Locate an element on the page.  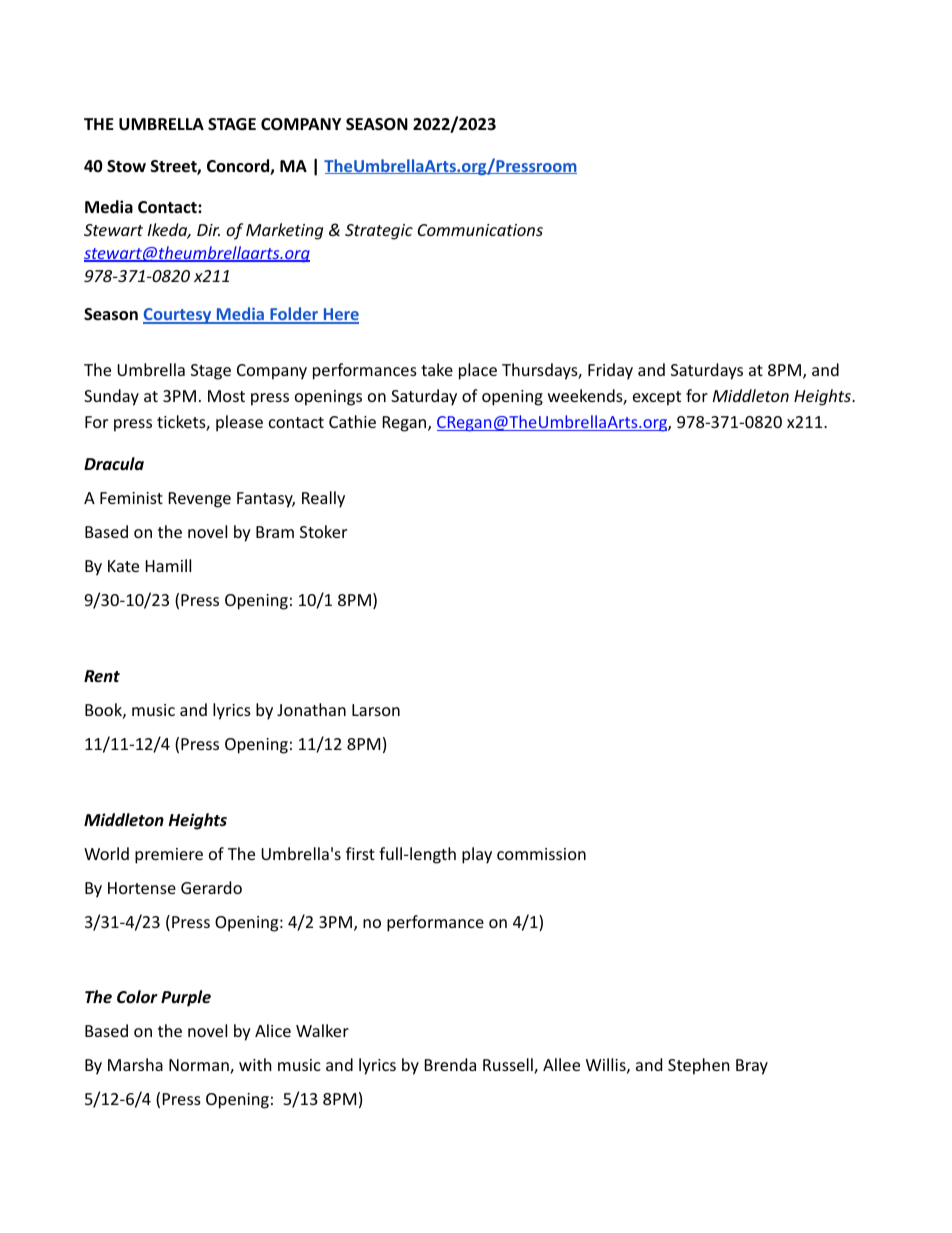
commission is located at coordinates (541, 854).
